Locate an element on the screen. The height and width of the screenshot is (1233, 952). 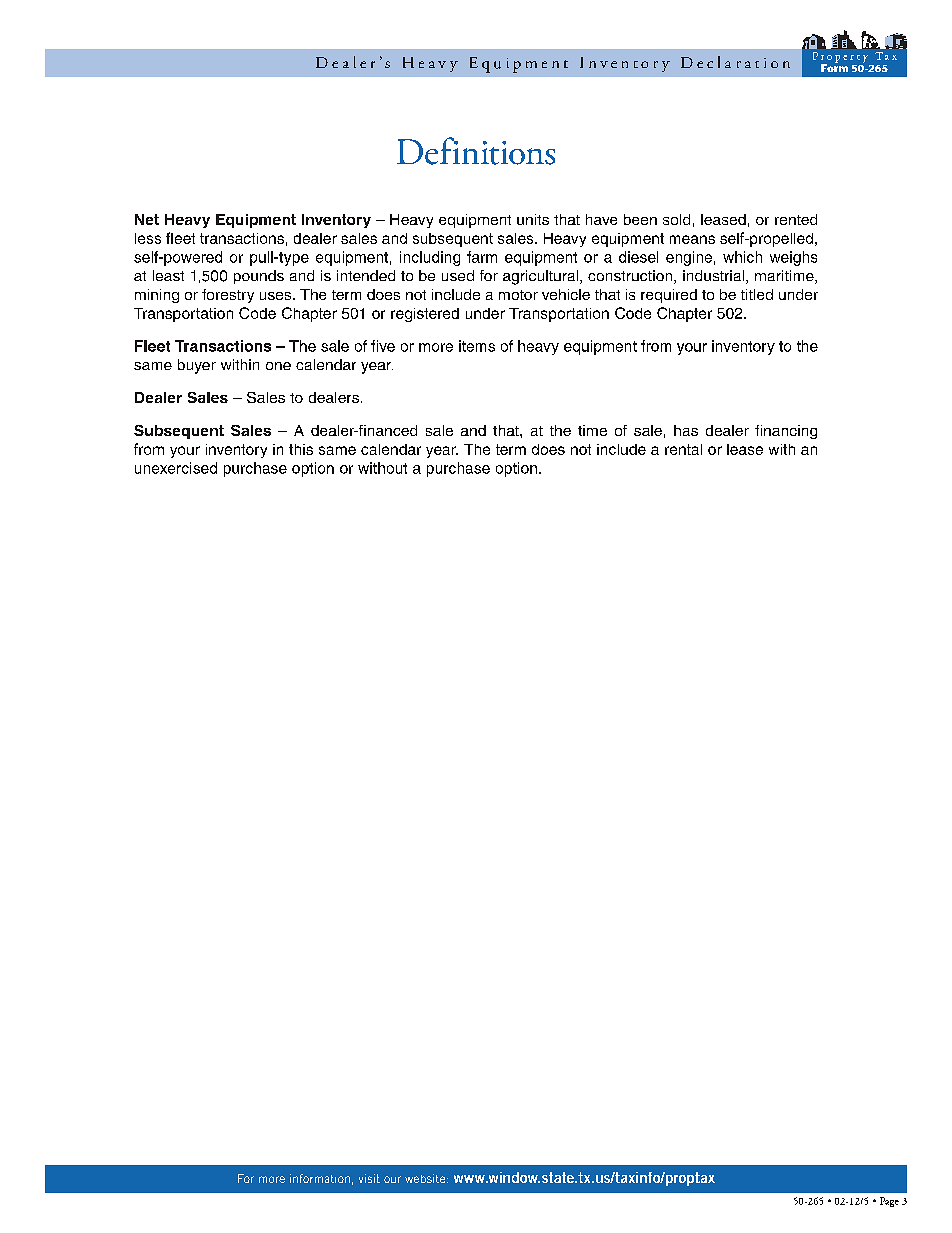
Net is located at coordinates (147, 219).
